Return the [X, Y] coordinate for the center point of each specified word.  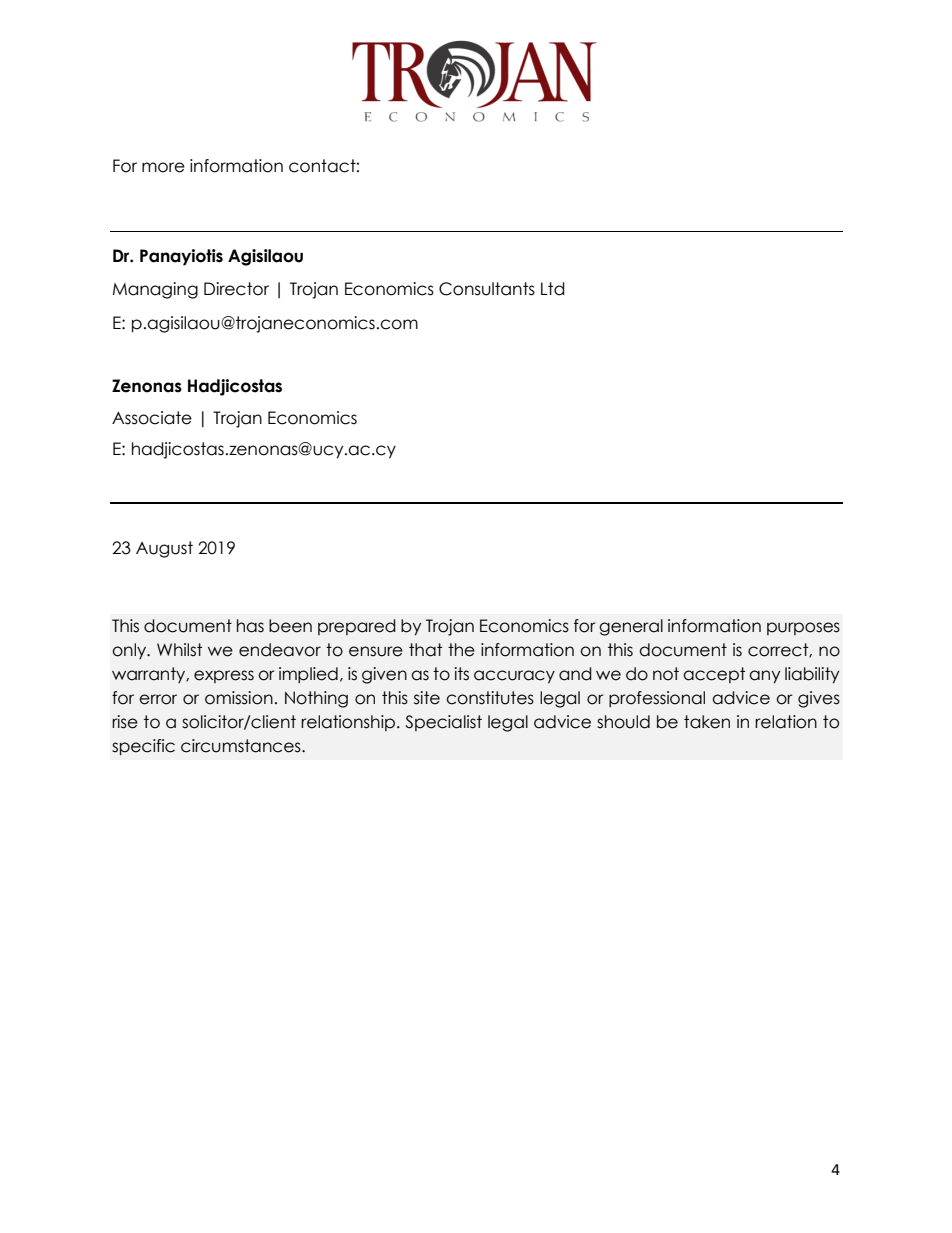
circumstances [242, 746]
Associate [152, 418]
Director [236, 289]
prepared [357, 627]
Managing [155, 290]
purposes [803, 628]
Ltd [553, 289]
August [164, 549]
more [163, 167]
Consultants [487, 289]
